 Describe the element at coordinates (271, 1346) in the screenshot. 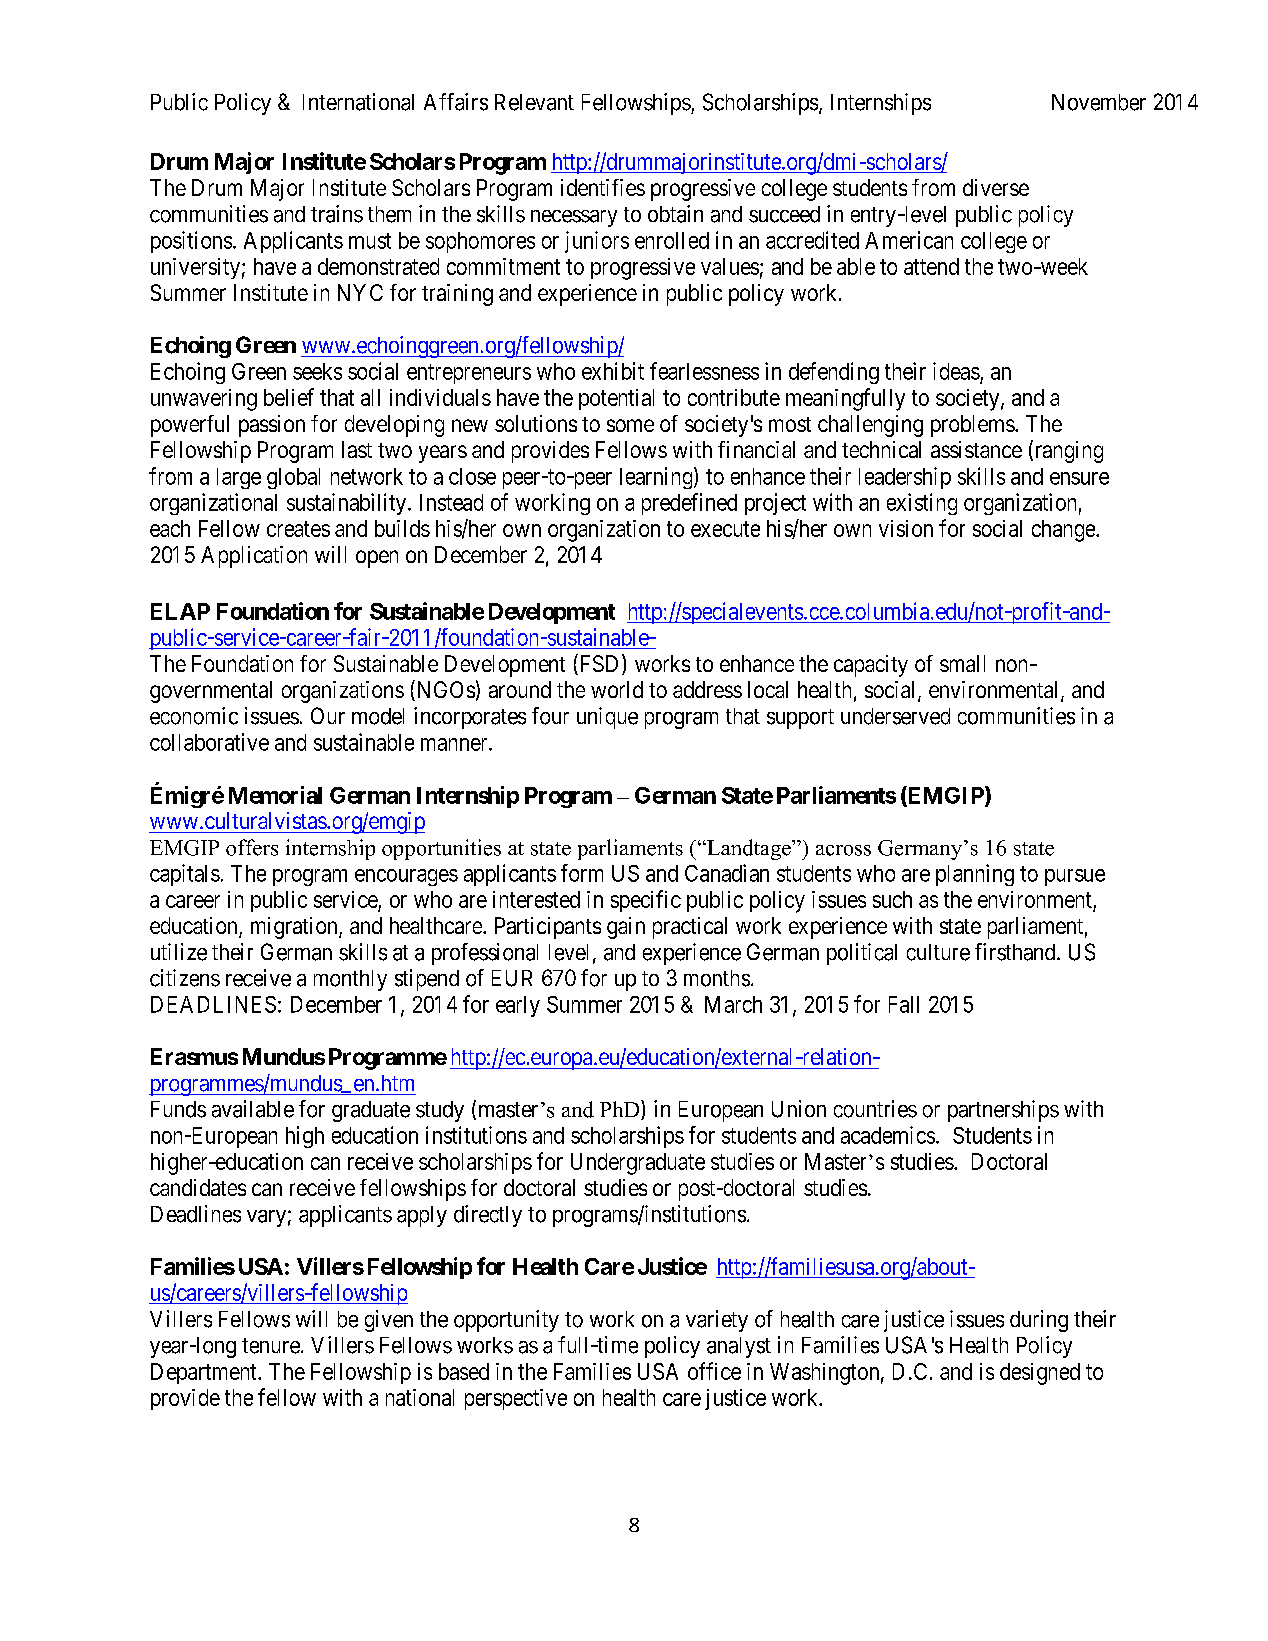

I see `tenure` at that location.
